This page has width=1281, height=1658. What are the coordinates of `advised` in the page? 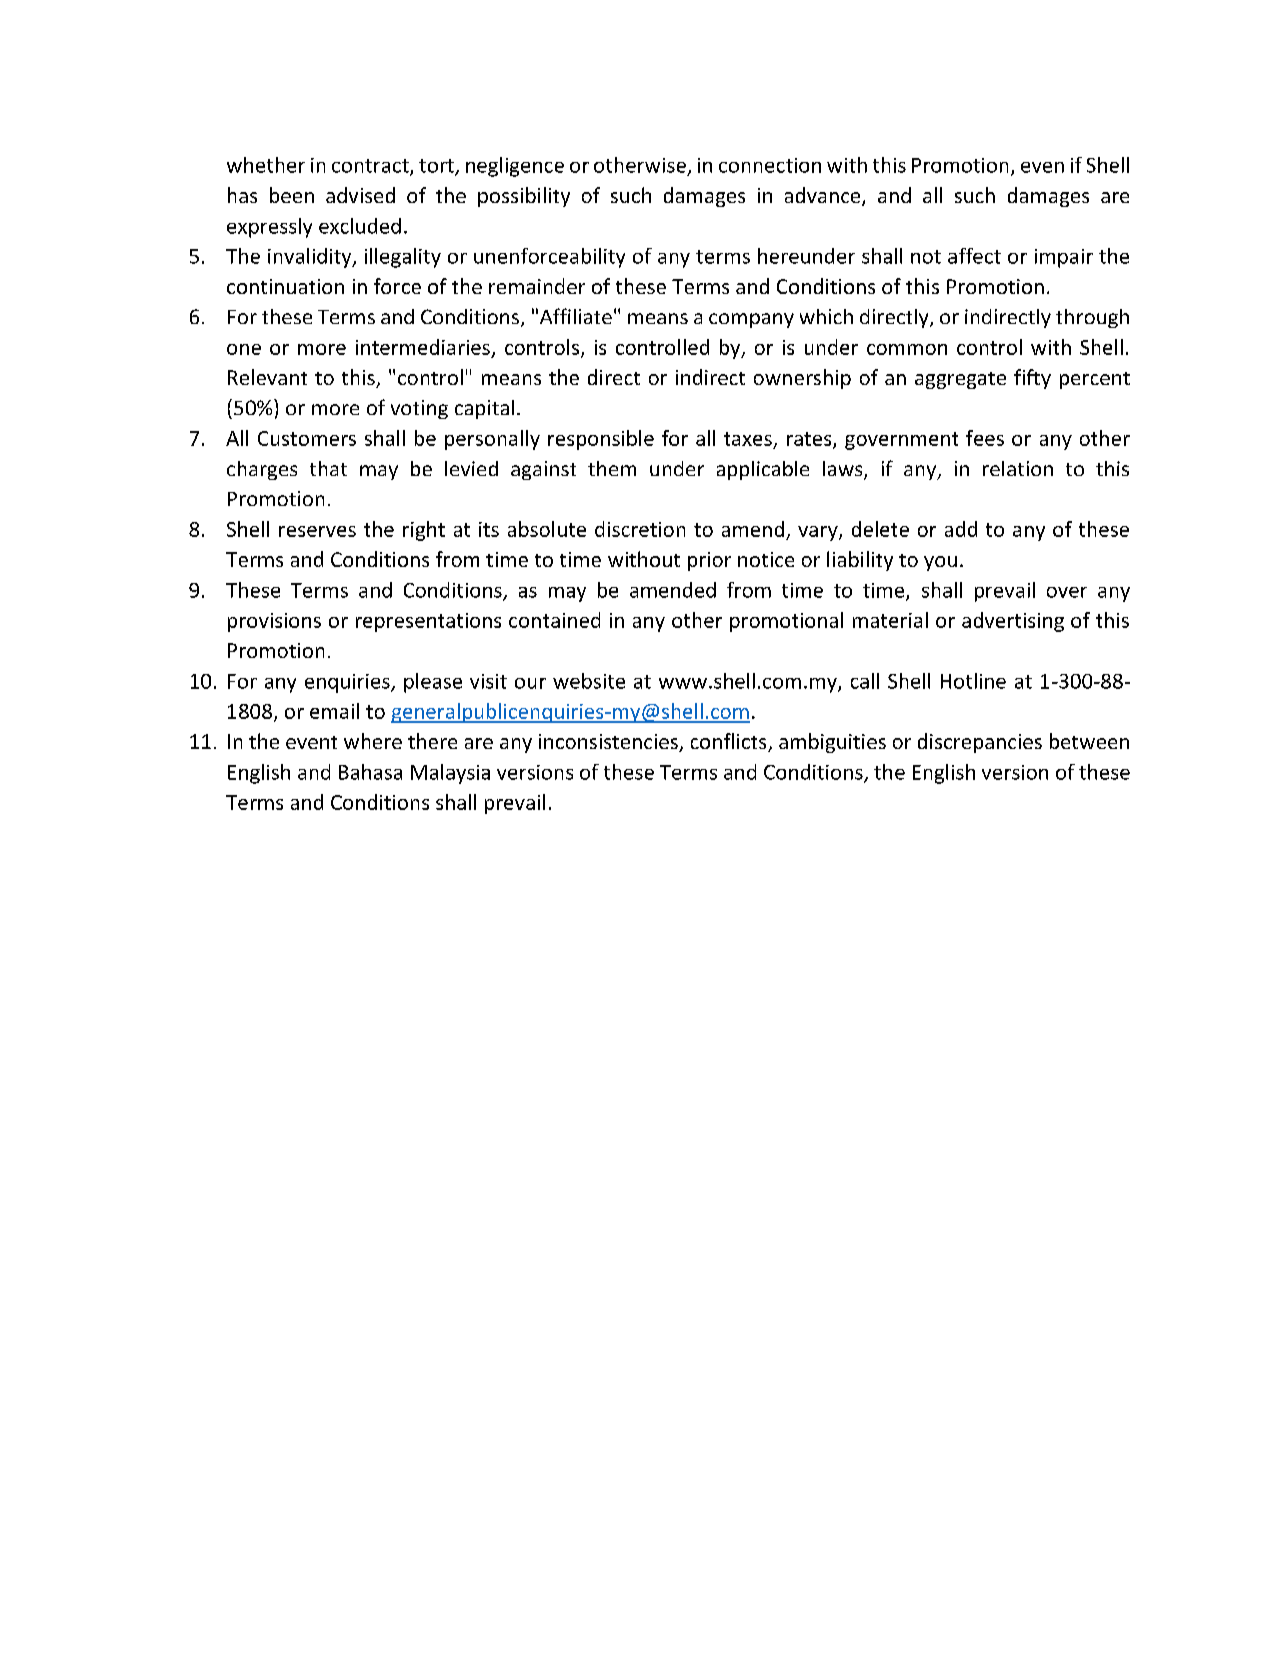 It's located at (360, 195).
